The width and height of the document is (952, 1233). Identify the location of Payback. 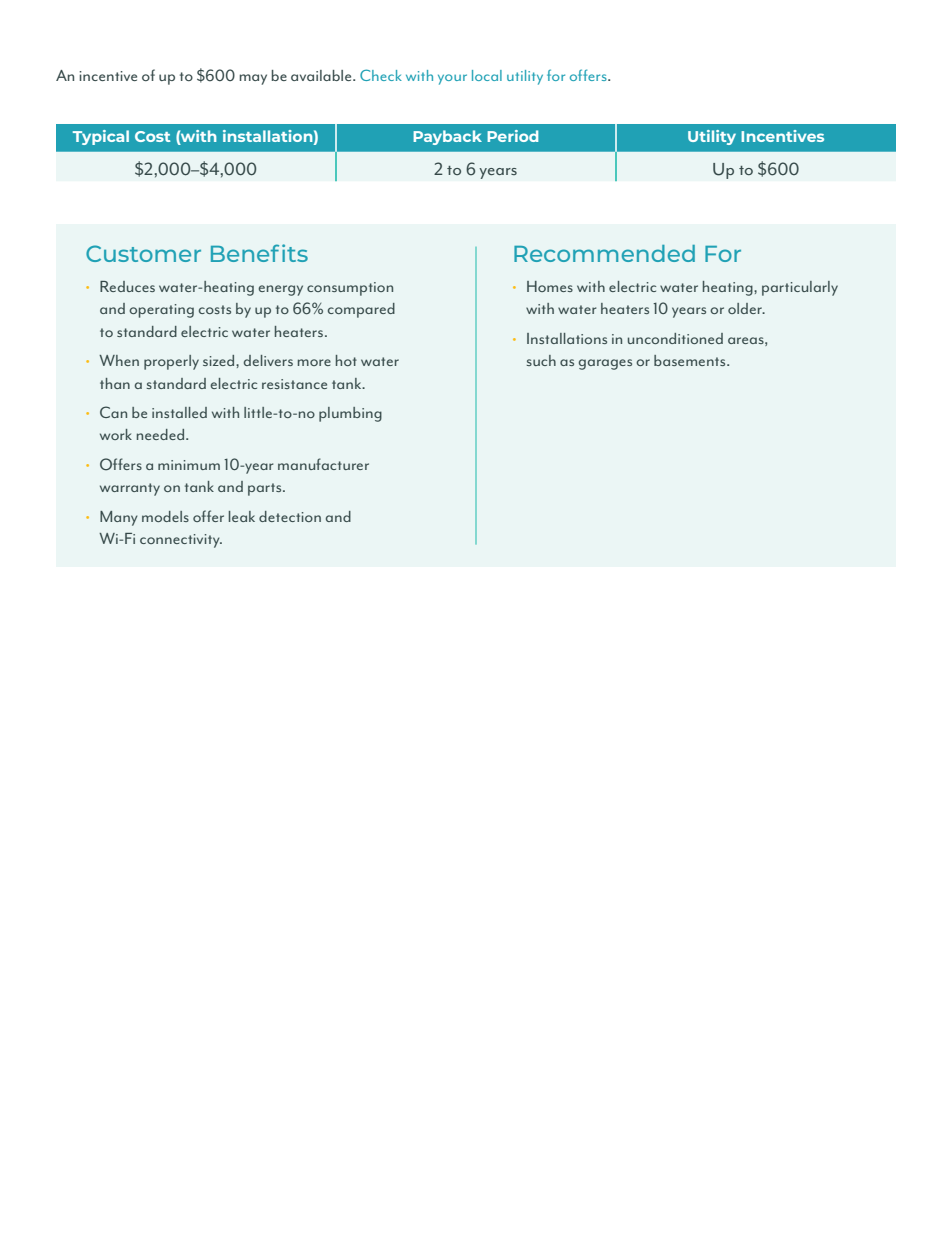
(447, 137).
